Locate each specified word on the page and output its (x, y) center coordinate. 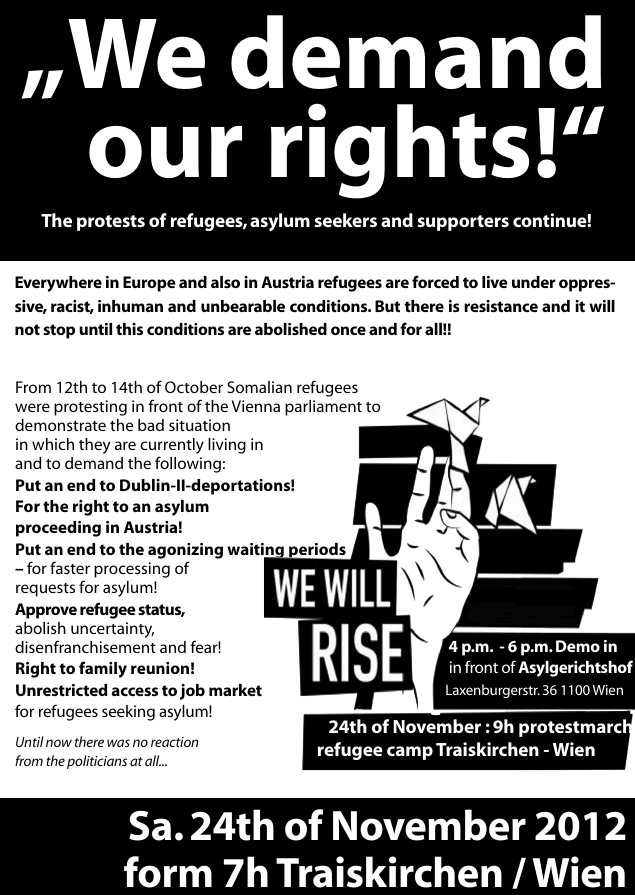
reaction (174, 742)
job (192, 692)
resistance (501, 306)
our (165, 152)
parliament (323, 408)
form (168, 872)
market (235, 690)
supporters (463, 223)
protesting (90, 408)
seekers (345, 220)
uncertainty (112, 630)
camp (410, 753)
